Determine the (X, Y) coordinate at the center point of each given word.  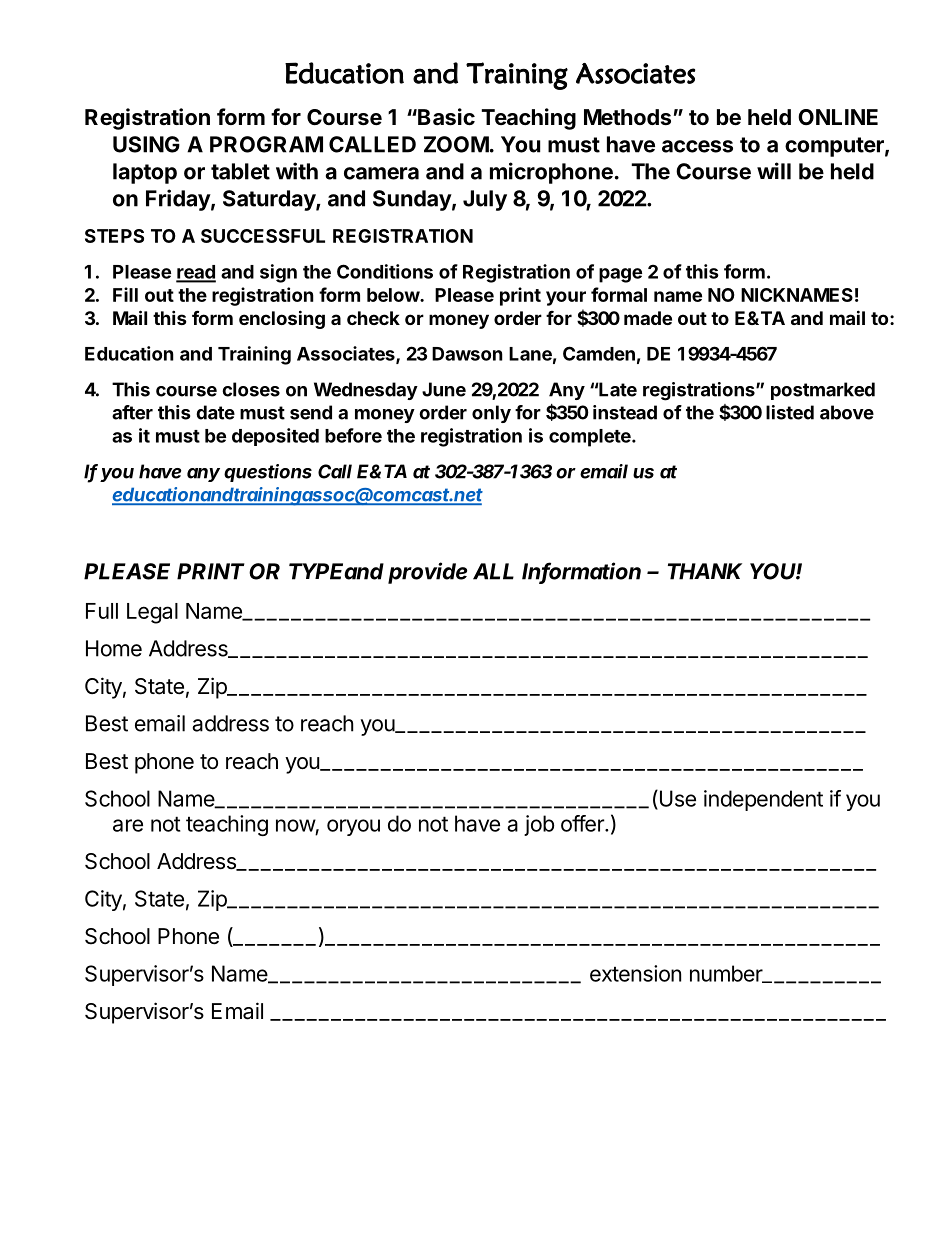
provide (427, 573)
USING (146, 144)
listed (790, 412)
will (774, 171)
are (128, 825)
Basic (445, 117)
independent (763, 800)
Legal (152, 613)
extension (635, 973)
